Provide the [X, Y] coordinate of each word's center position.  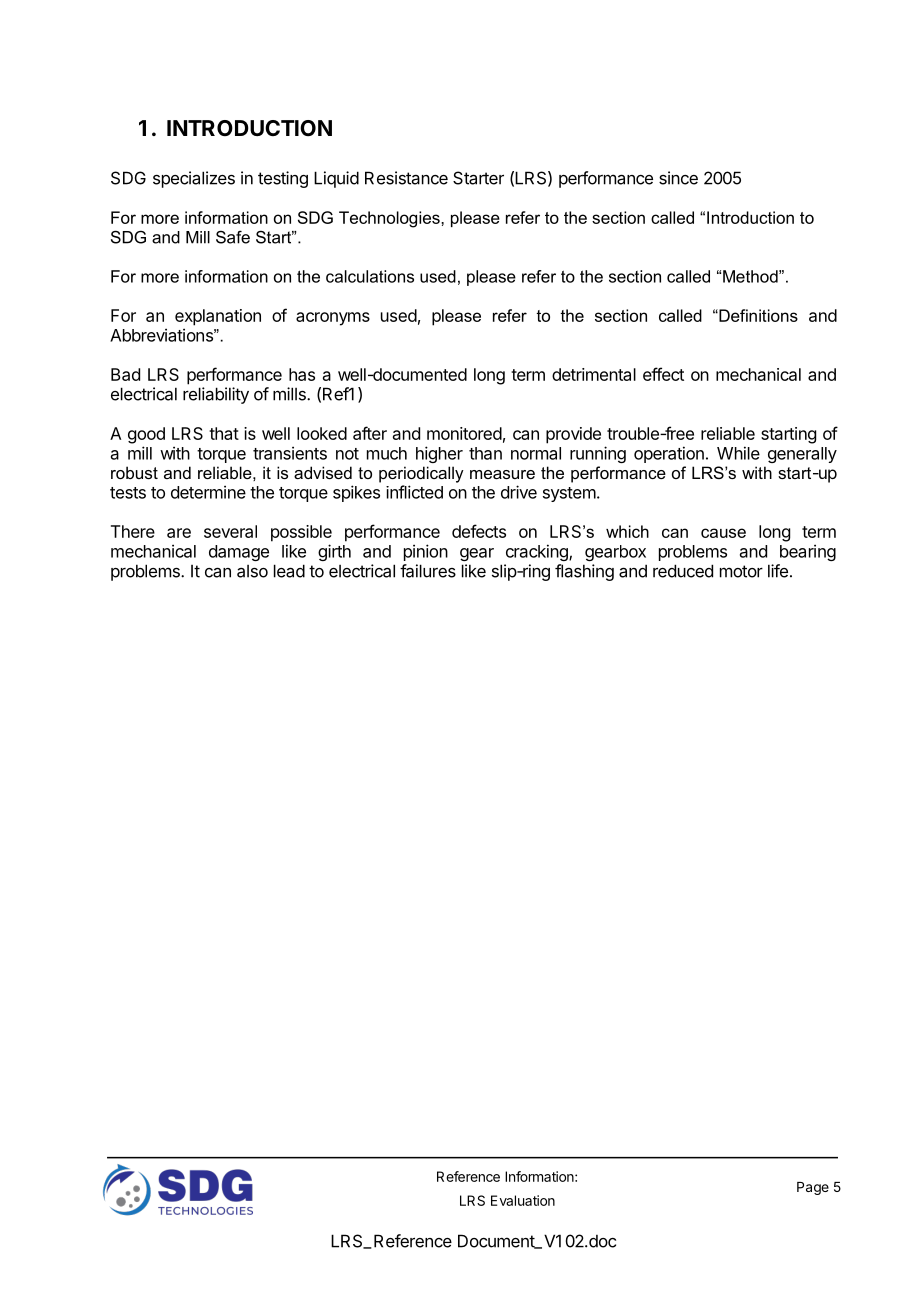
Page [813, 1188]
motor [741, 571]
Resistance [406, 178]
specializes [194, 179]
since [678, 178]
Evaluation [523, 1200]
